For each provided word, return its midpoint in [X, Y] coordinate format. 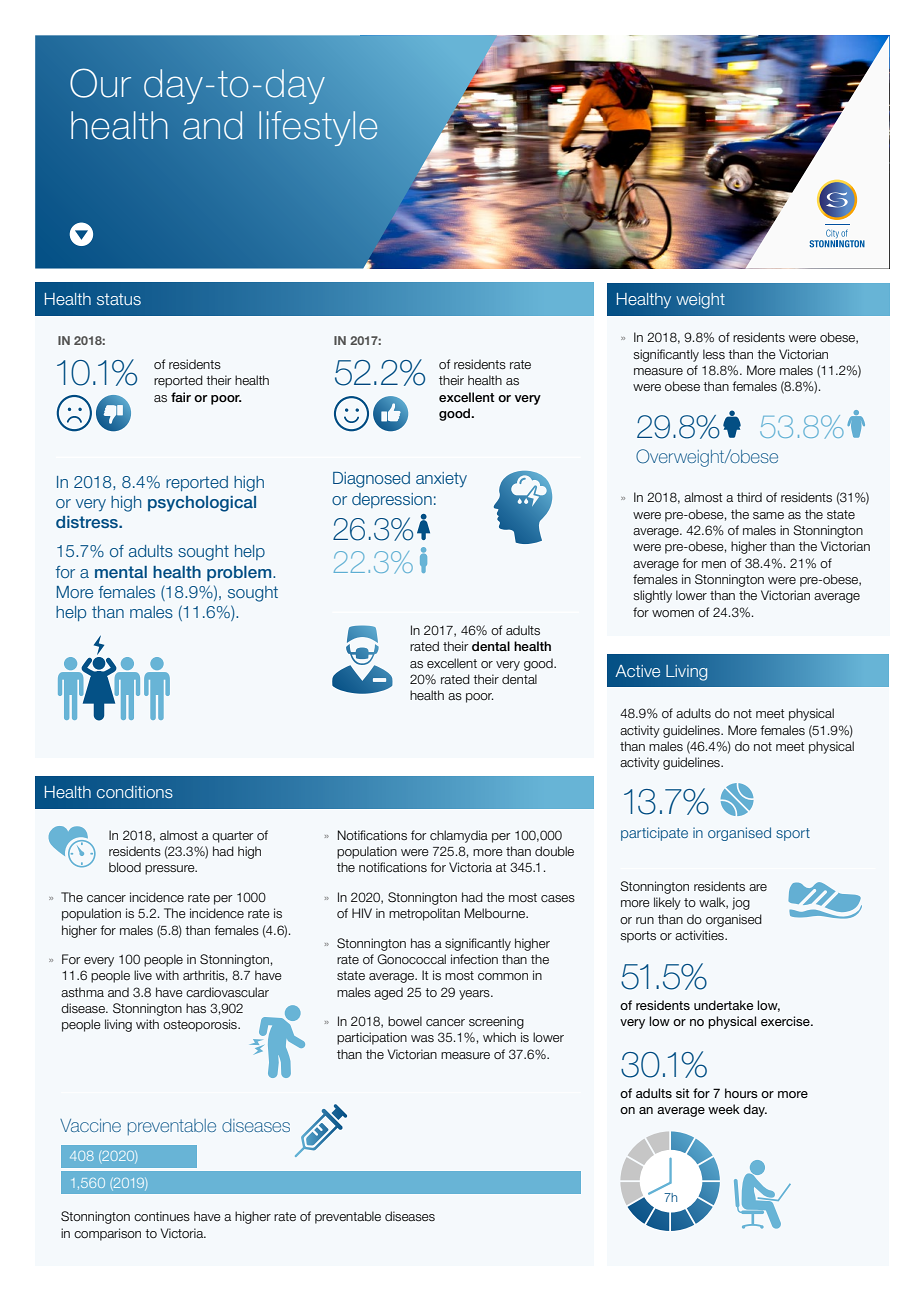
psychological [202, 504]
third [749, 497]
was [422, 1038]
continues [162, 1216]
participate [654, 834]
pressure [171, 870]
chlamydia [459, 836]
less [714, 354]
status [119, 299]
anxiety [441, 479]
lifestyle [318, 128]
